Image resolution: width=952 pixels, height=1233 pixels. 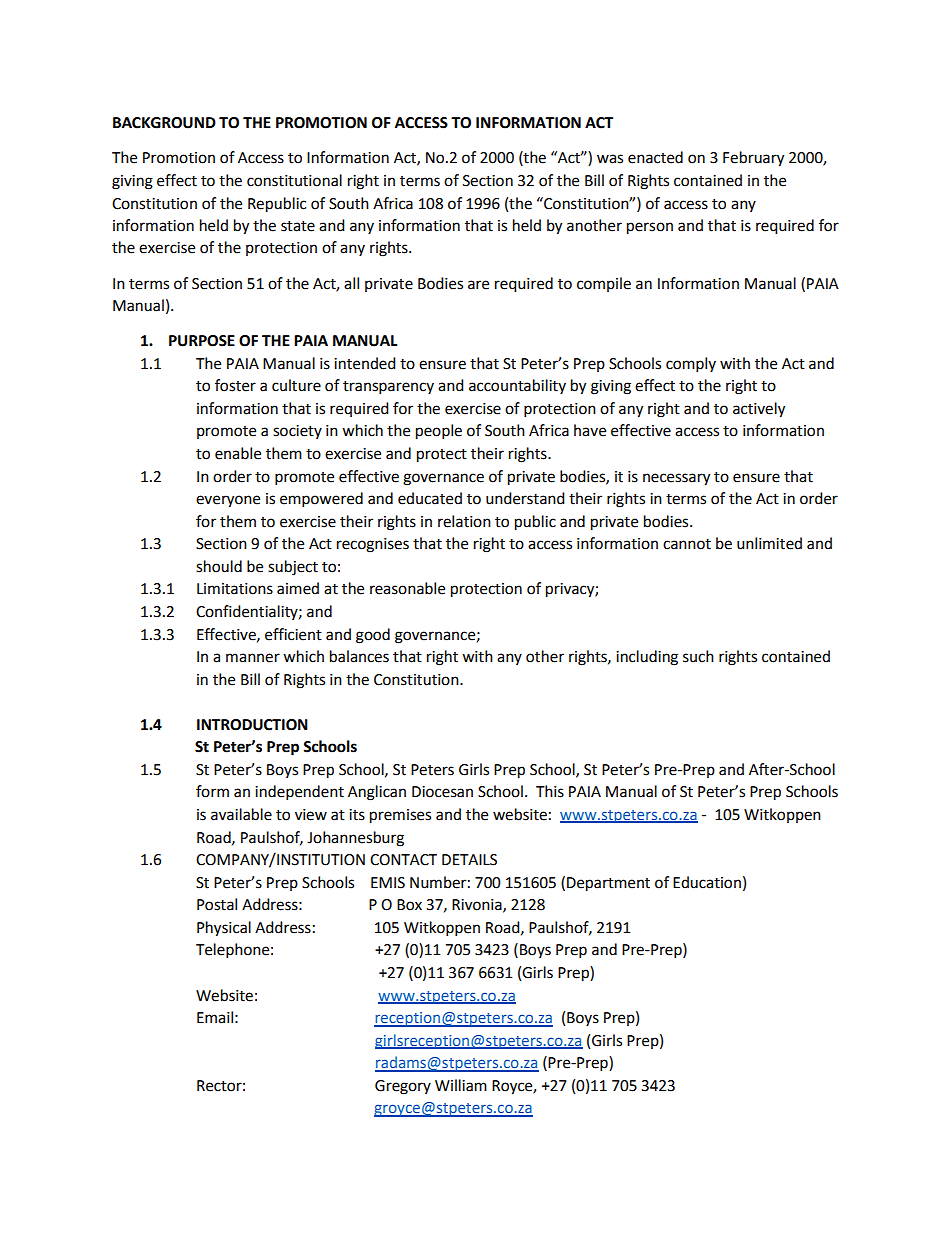 What do you see at coordinates (707, 882) in the image?
I see `Education` at bounding box center [707, 882].
